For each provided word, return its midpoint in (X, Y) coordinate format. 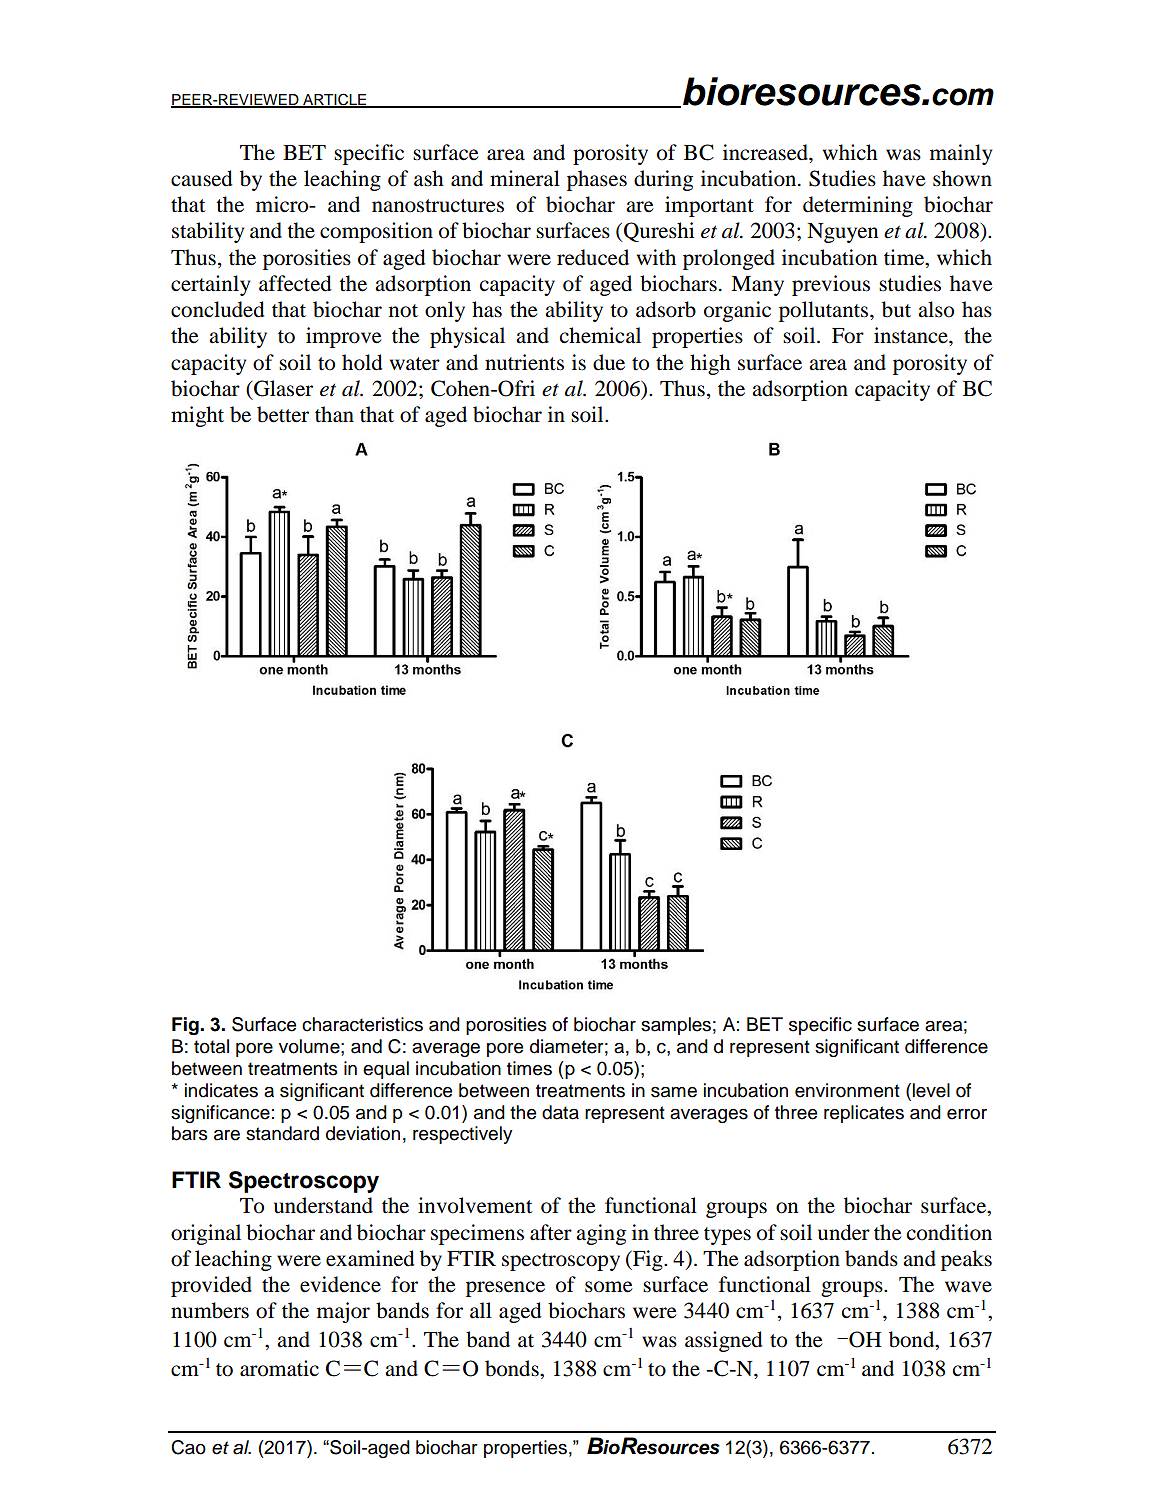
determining (858, 206)
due (609, 362)
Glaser (283, 388)
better (283, 414)
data (560, 1112)
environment (847, 1090)
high (710, 364)
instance (912, 335)
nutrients (524, 362)
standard (282, 1133)
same (674, 1092)
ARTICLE (335, 100)
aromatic (279, 1368)
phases (597, 180)
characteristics (362, 1024)
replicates (864, 1114)
